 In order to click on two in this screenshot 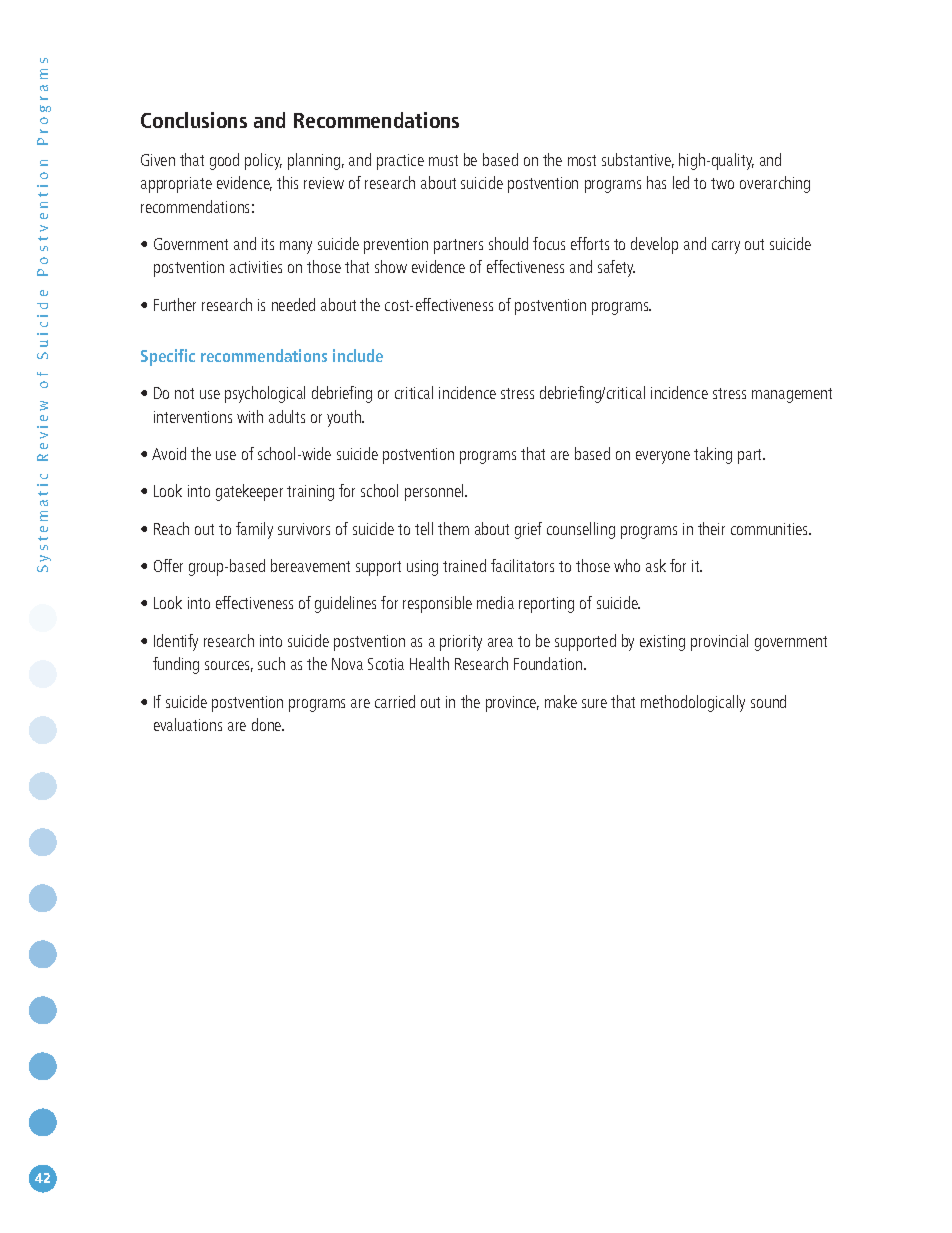, I will do `click(722, 183)`.
